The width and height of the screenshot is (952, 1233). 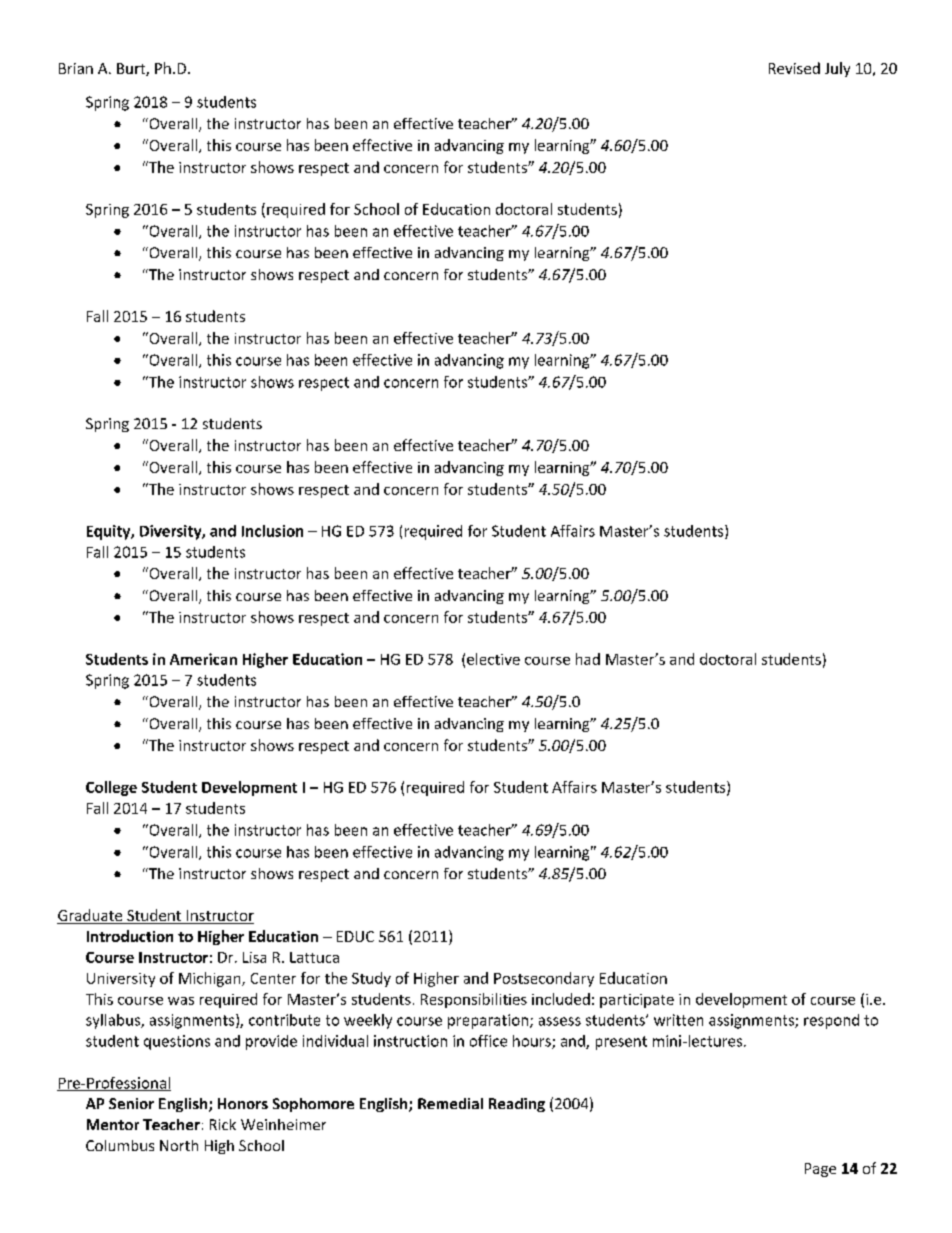 I want to click on July, so click(x=837, y=69).
